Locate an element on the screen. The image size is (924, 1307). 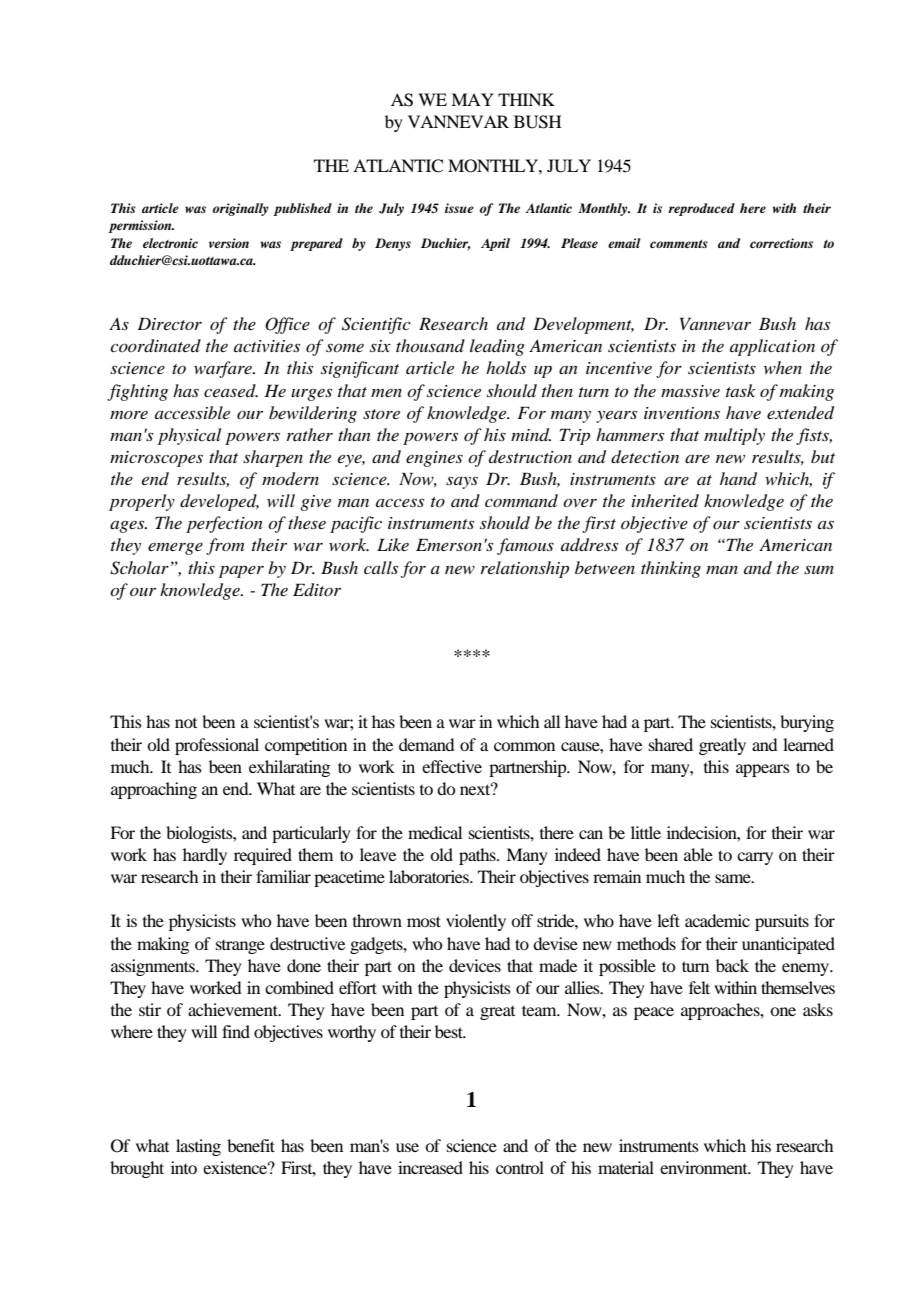
originally is located at coordinates (241, 209).
